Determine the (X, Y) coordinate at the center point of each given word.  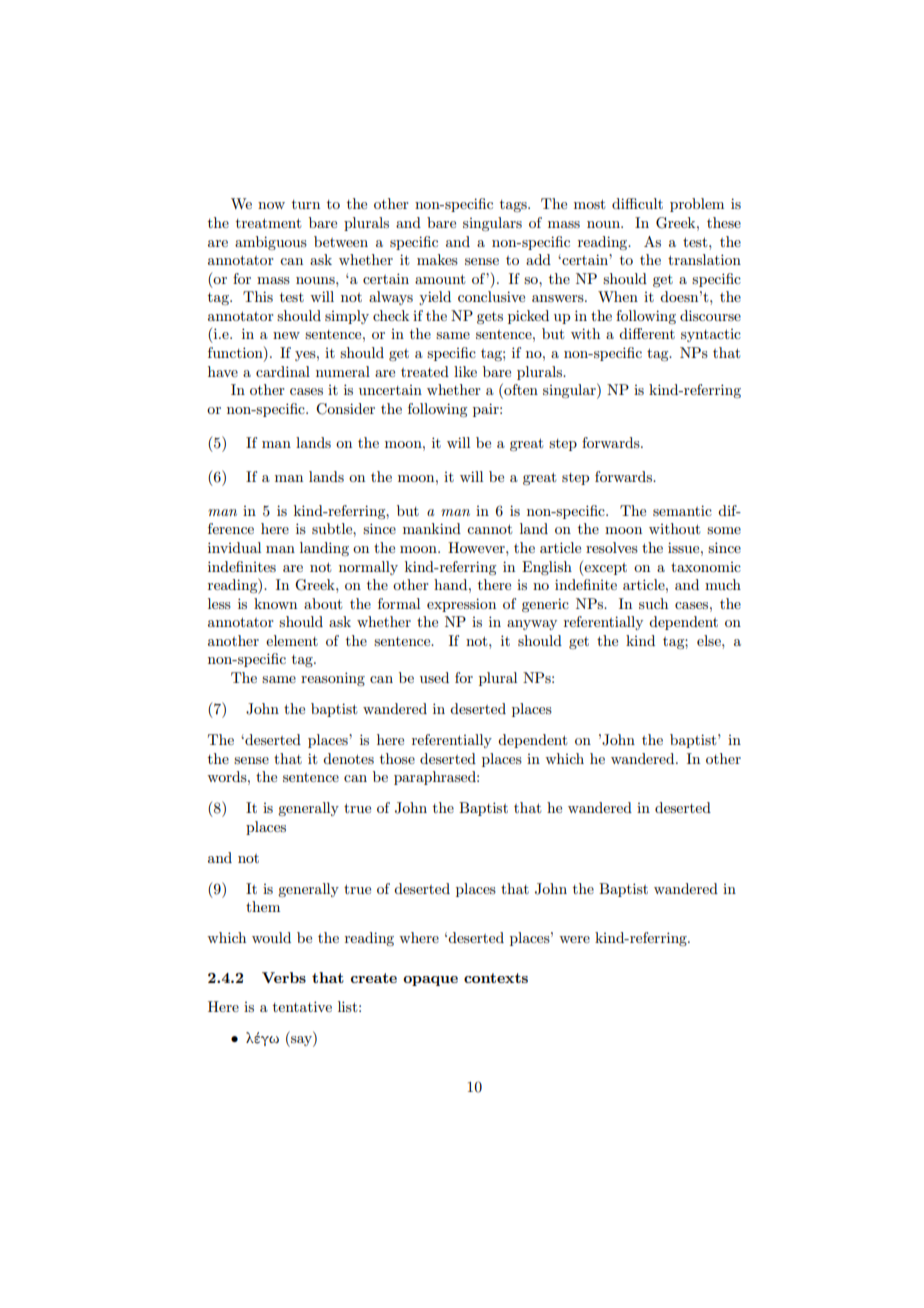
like (465, 371)
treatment (268, 223)
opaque (430, 981)
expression (461, 605)
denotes (348, 758)
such (653, 603)
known (275, 603)
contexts (496, 978)
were (574, 939)
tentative (302, 1006)
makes (437, 259)
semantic (682, 510)
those (397, 758)
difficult (637, 203)
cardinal (283, 371)
